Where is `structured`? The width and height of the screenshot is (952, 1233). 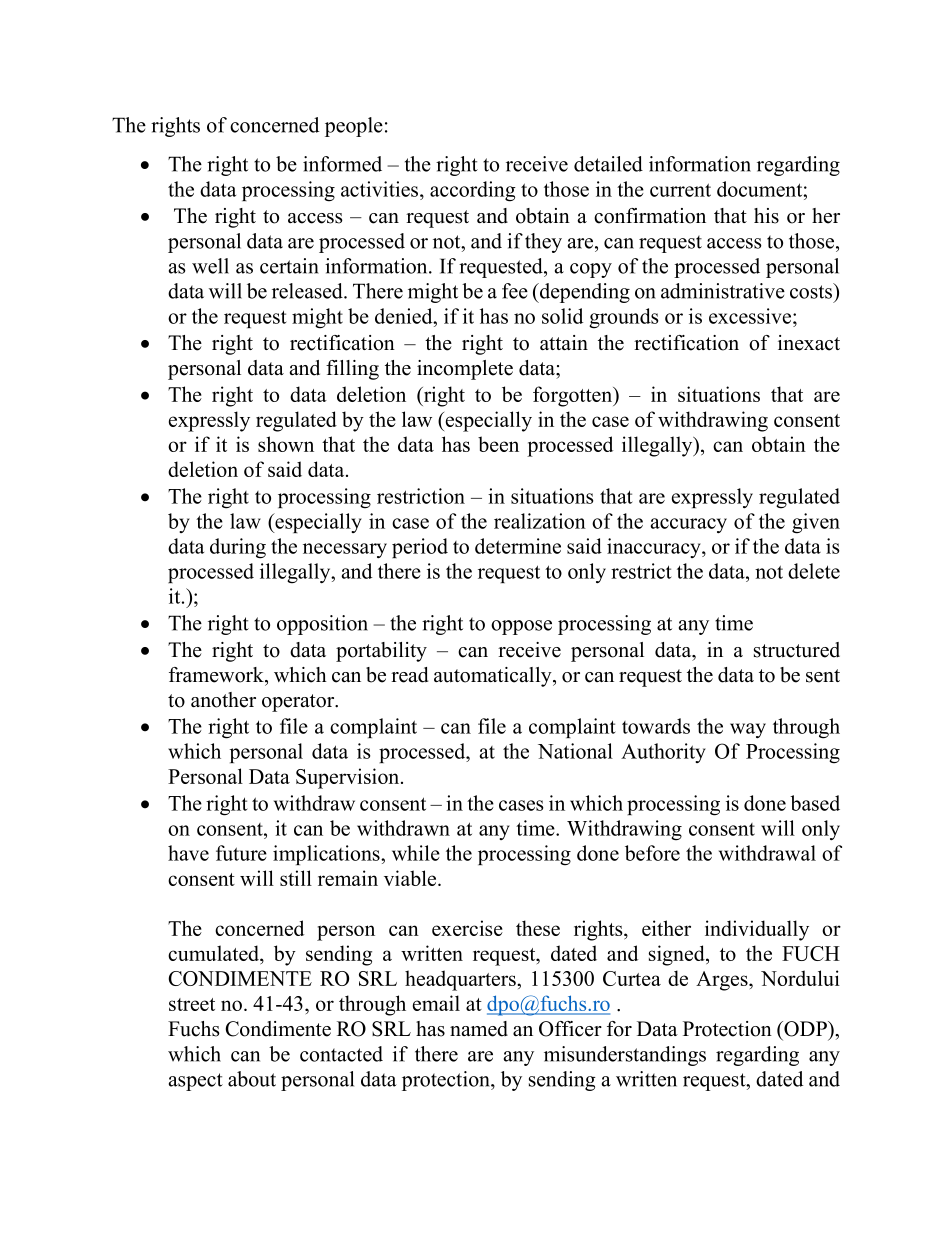
structured is located at coordinates (797, 650).
